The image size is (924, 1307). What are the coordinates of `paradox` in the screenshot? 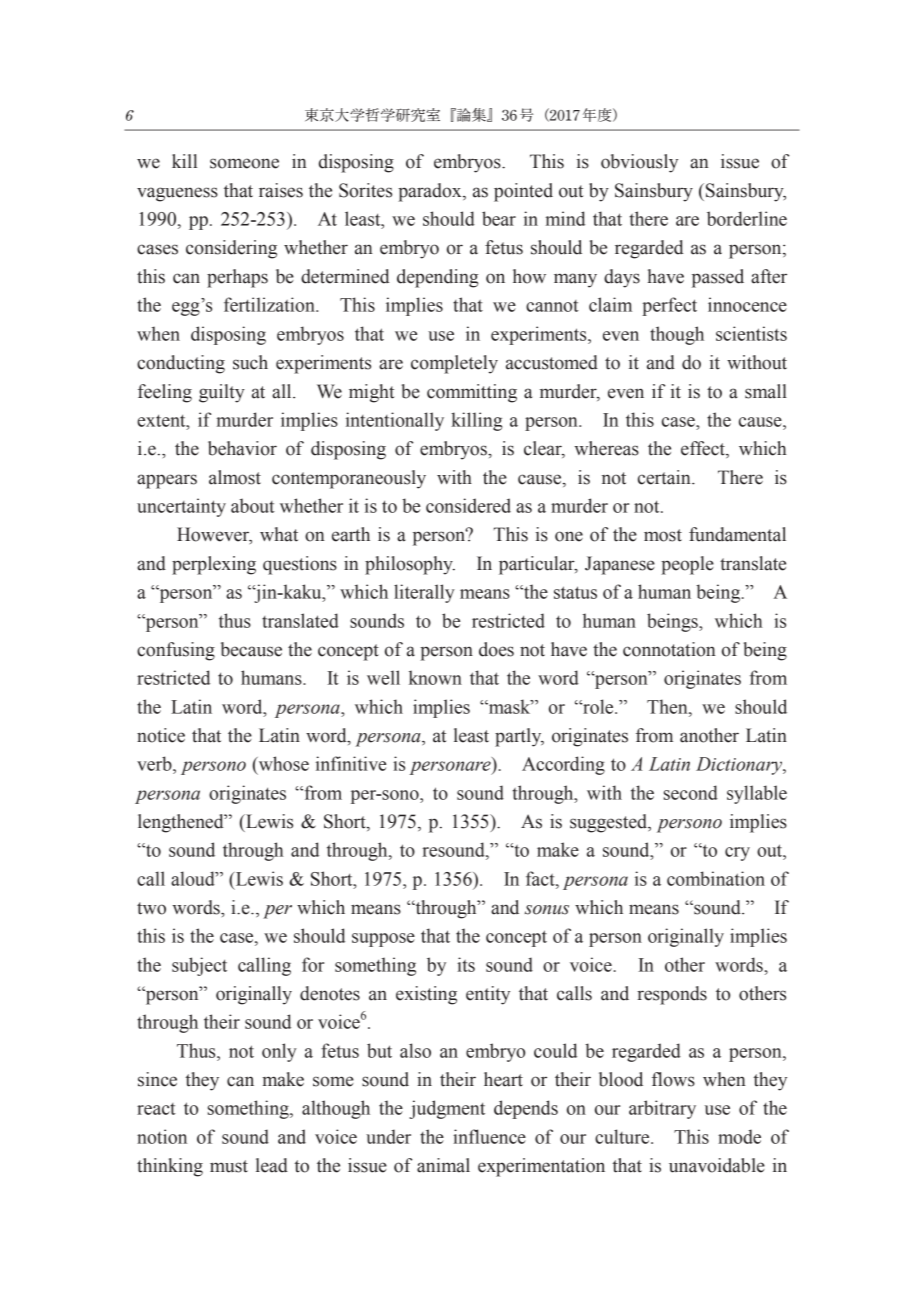 It's located at (431, 192).
